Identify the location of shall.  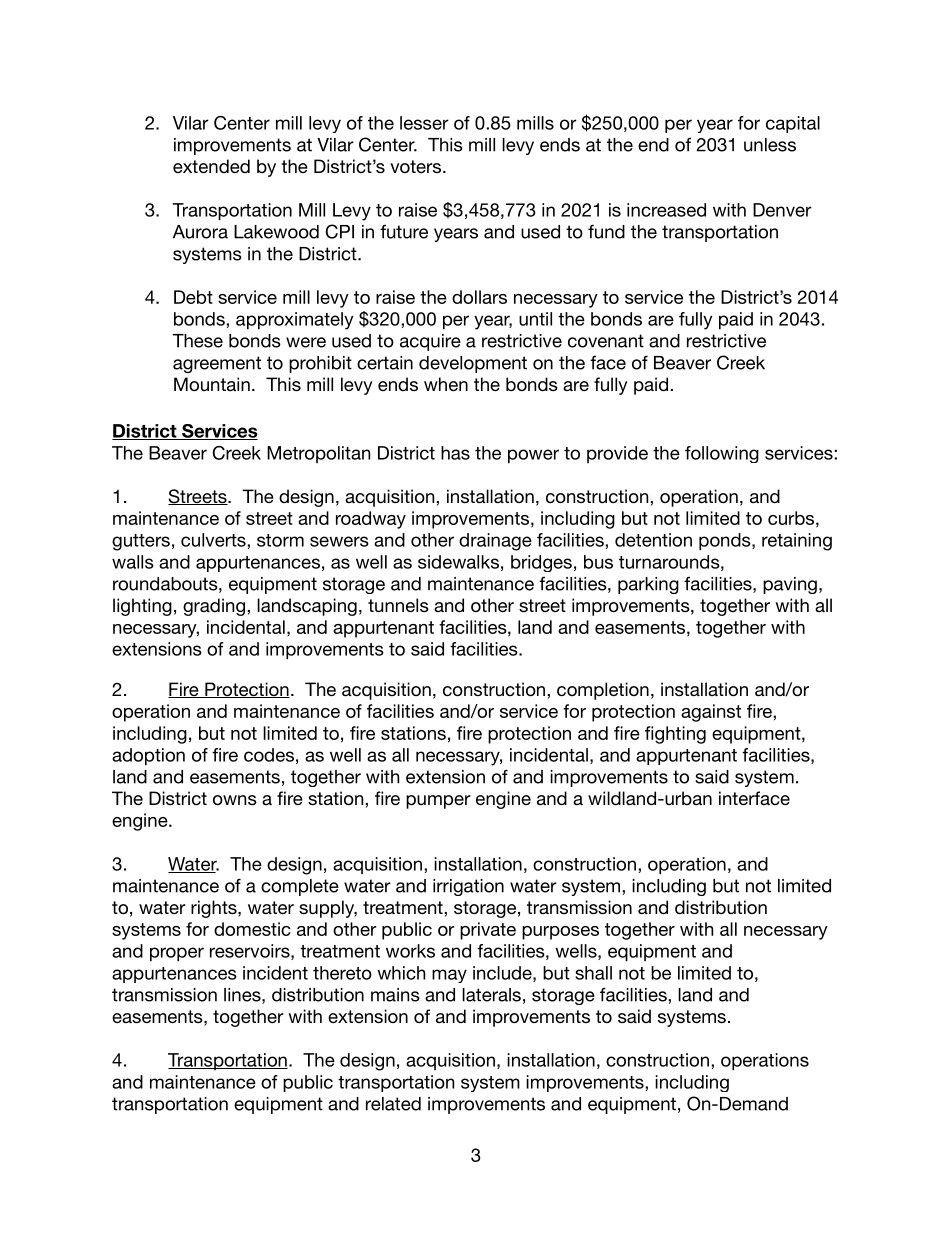
(593, 973).
